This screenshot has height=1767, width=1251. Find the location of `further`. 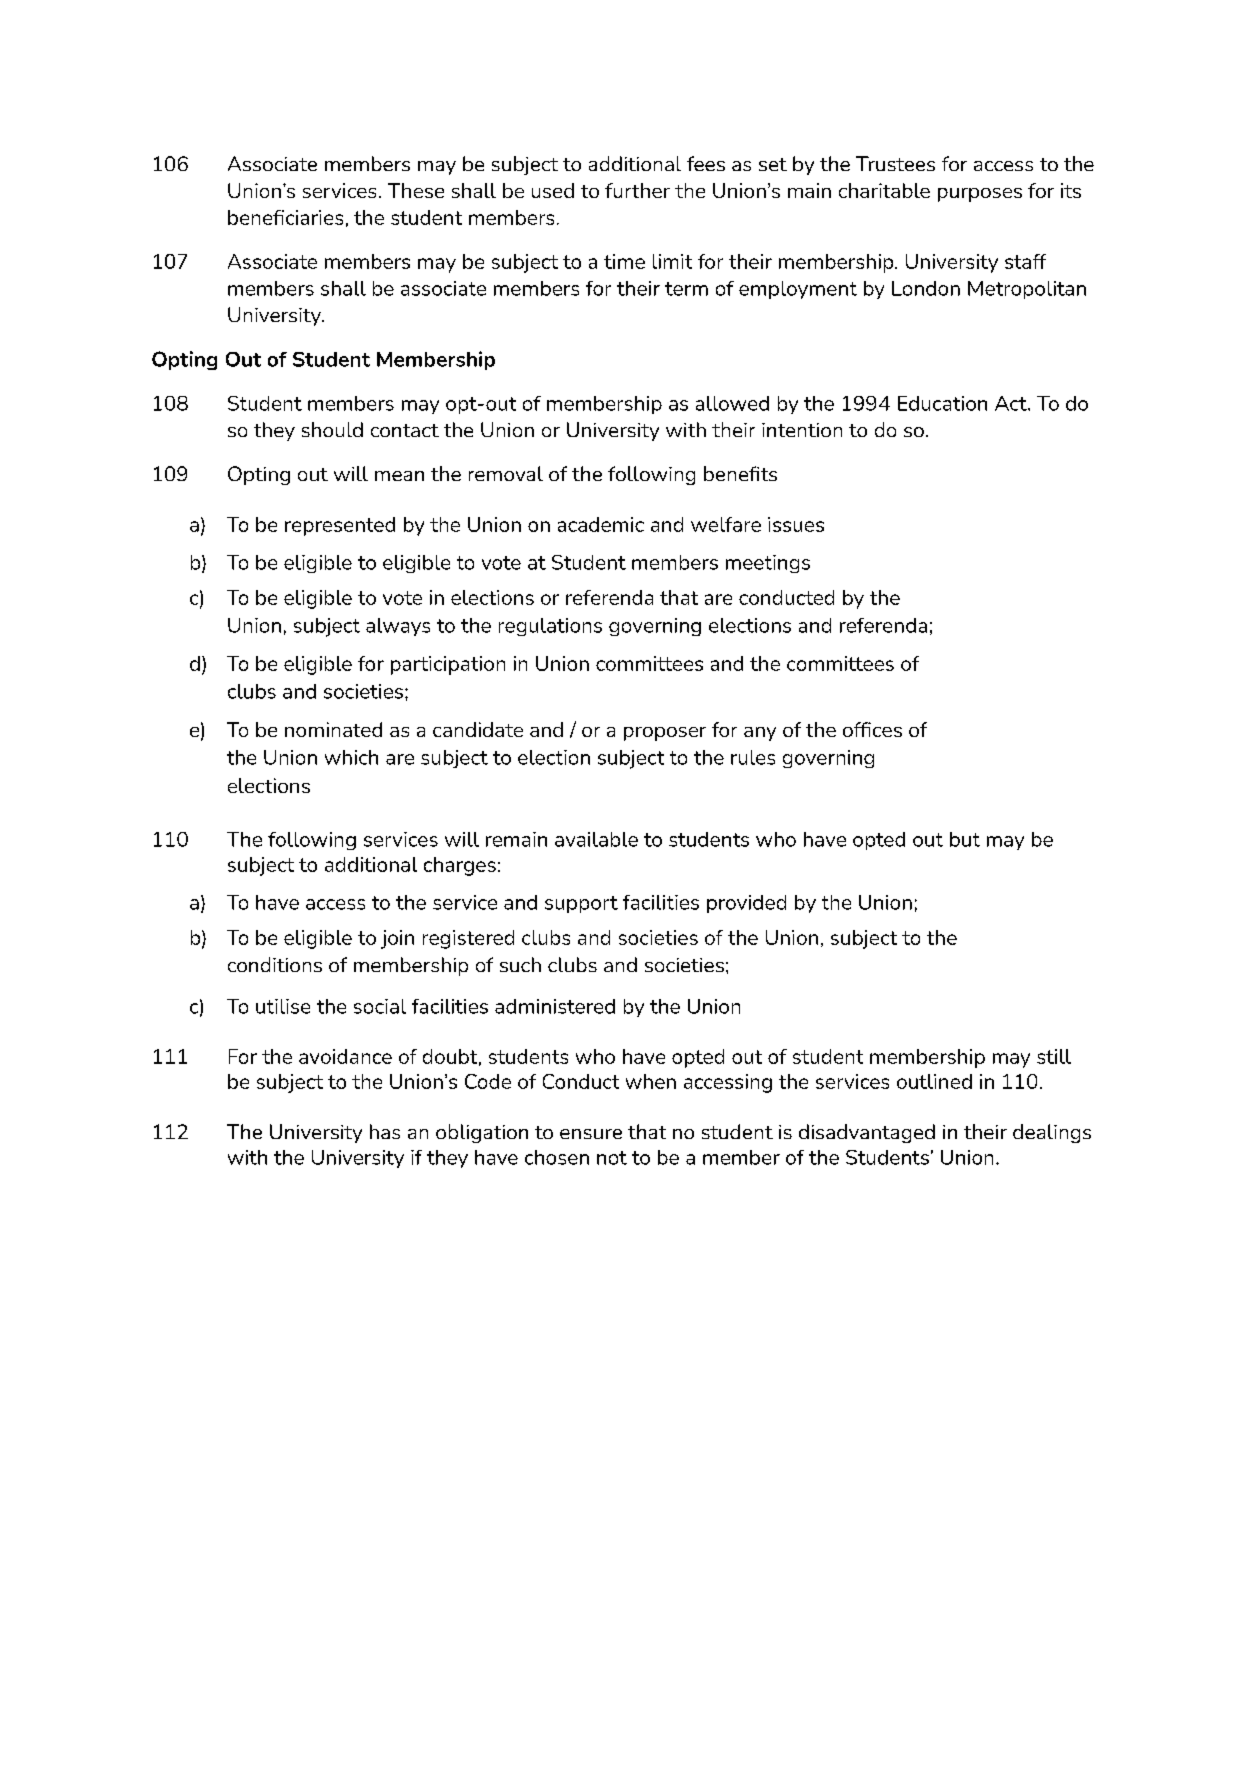

further is located at coordinates (637, 190).
